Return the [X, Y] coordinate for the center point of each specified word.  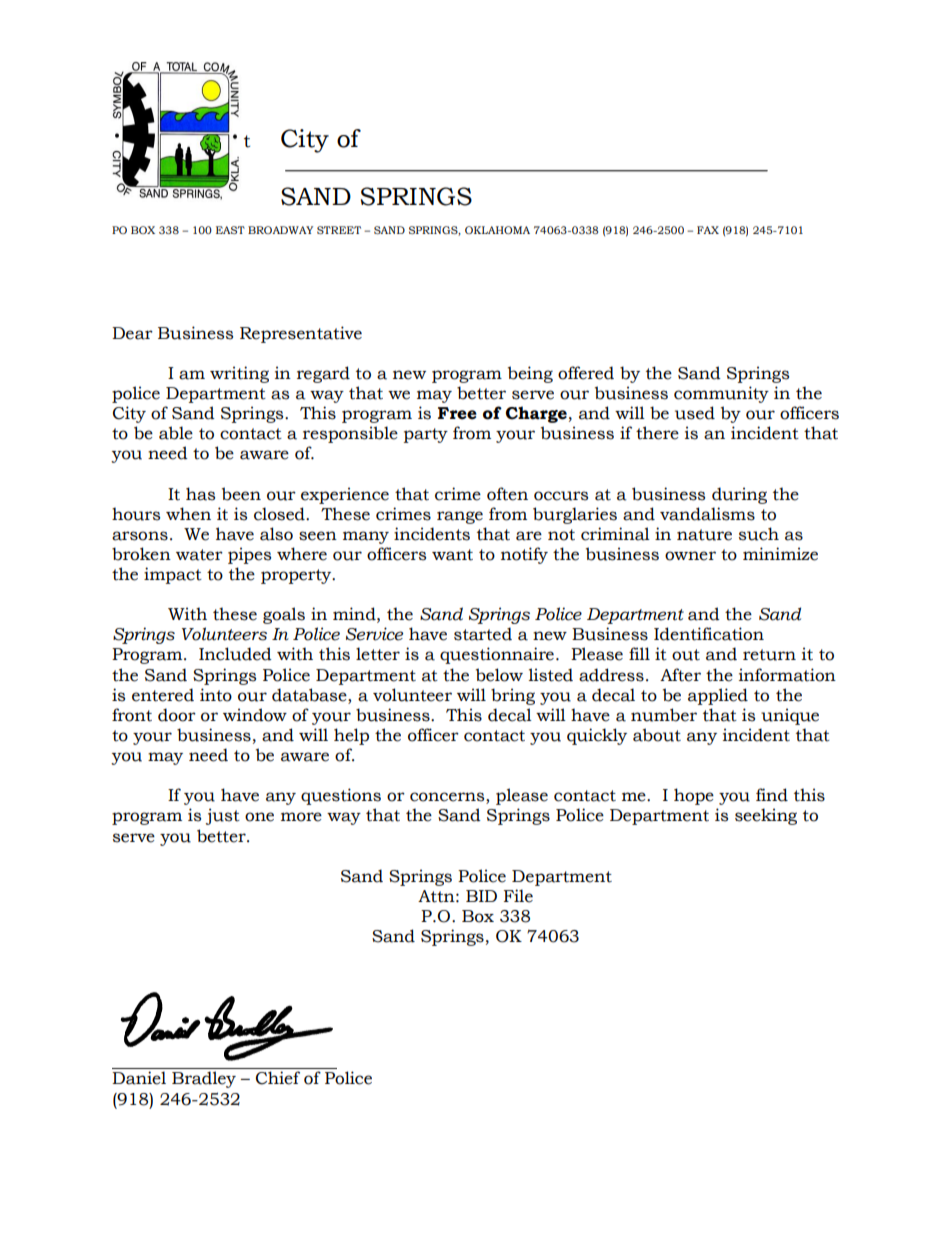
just [223, 816]
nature [704, 535]
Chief [278, 1078]
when [188, 514]
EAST [230, 230]
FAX [708, 230]
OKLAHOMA [497, 230]
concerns [448, 798]
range [460, 517]
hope [694, 796]
